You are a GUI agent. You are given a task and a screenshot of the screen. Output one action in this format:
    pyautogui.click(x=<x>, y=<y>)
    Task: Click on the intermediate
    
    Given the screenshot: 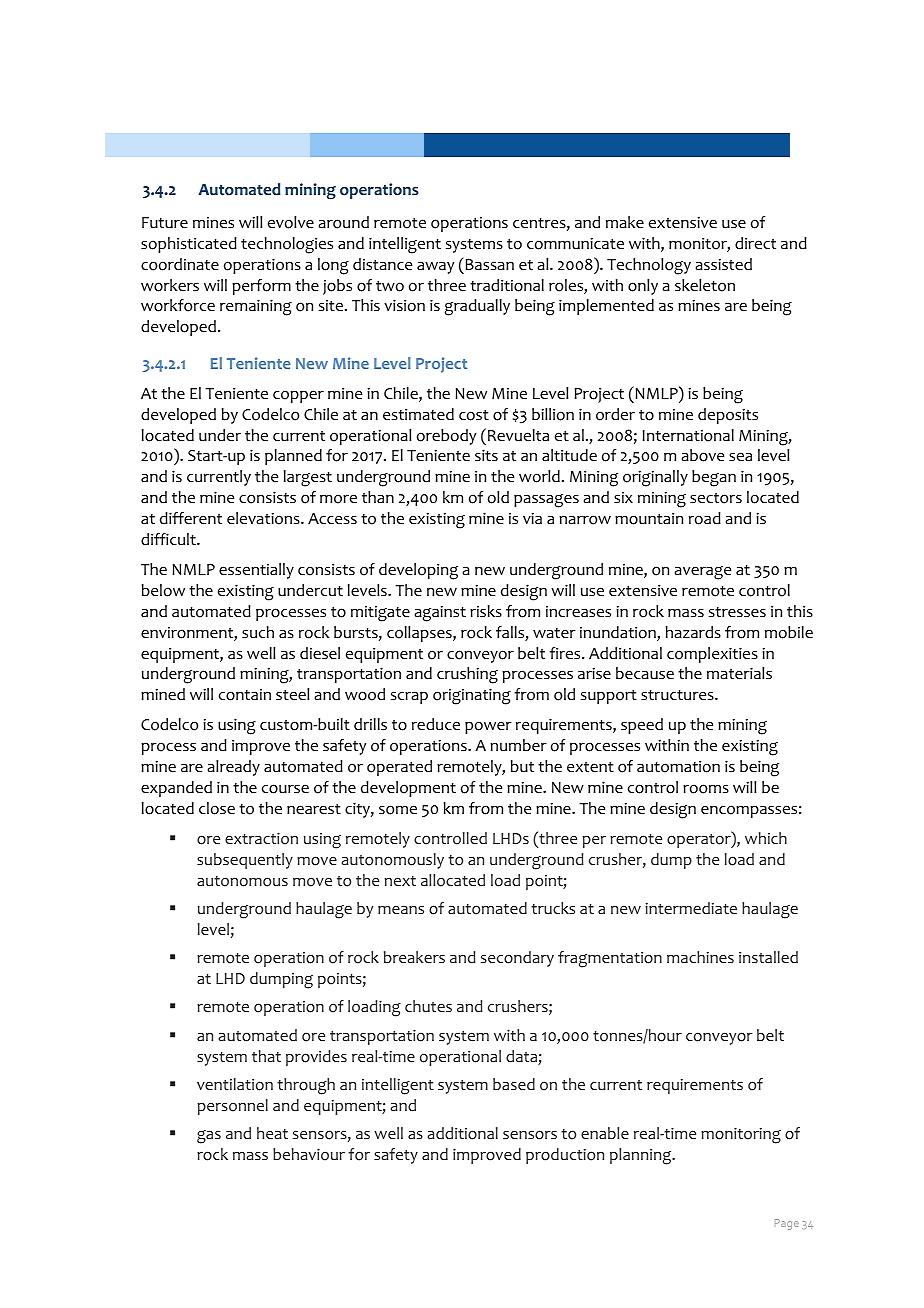 What is the action you would take?
    pyautogui.click(x=691, y=908)
